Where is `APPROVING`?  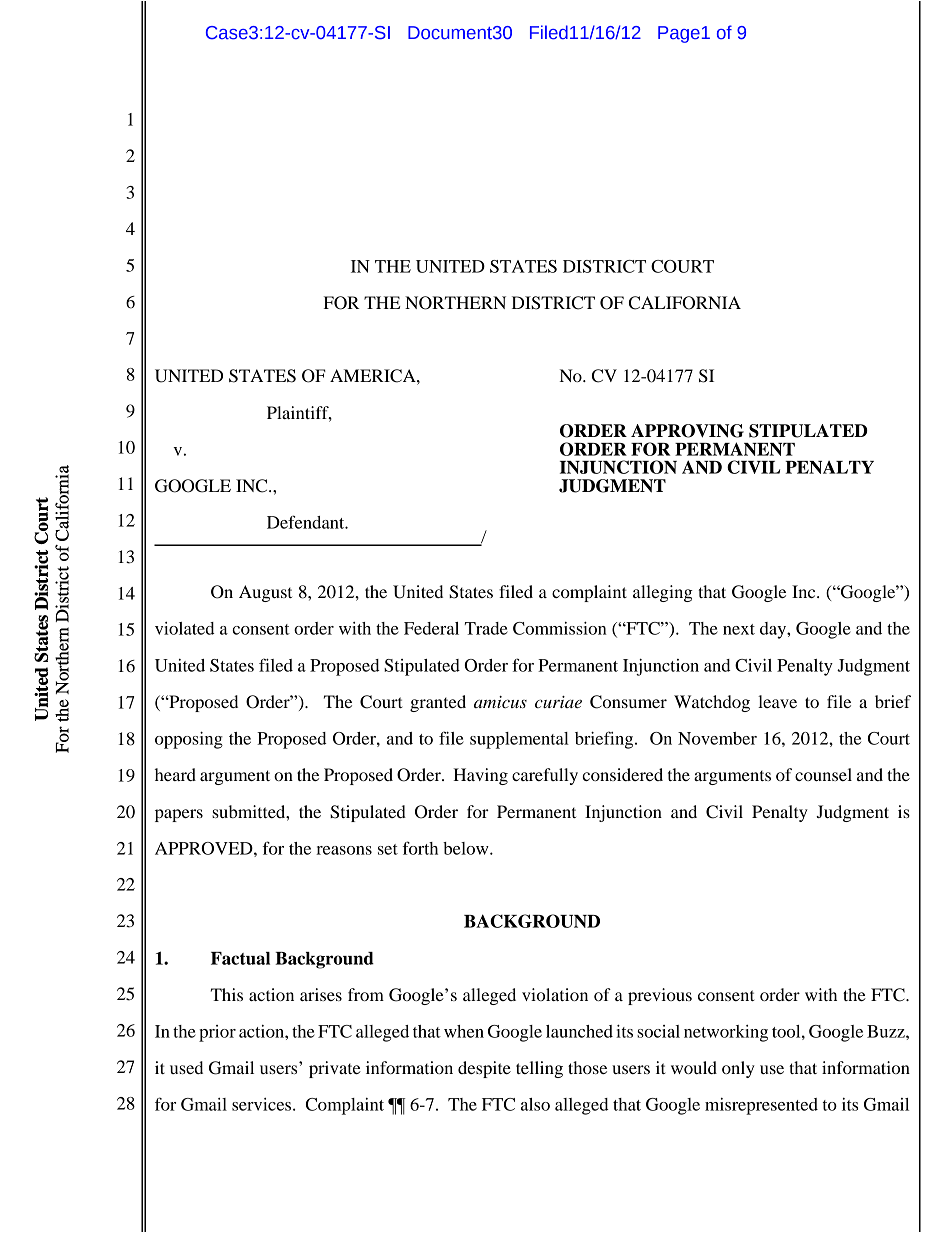 APPROVING is located at coordinates (687, 431).
